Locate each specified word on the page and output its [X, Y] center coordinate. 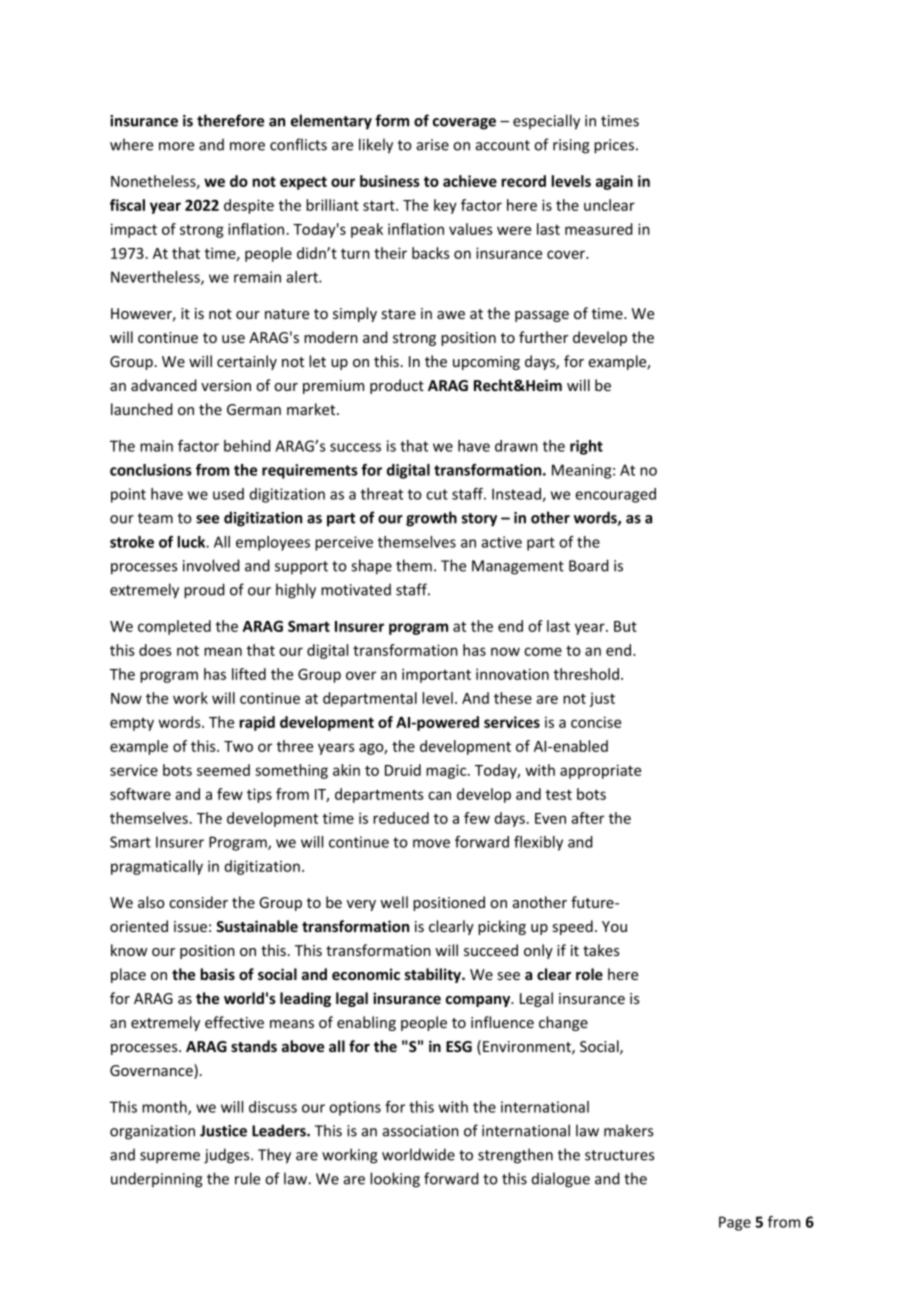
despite [249, 206]
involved [211, 565]
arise [433, 145]
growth [431, 519]
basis [217, 974]
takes [601, 950]
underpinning [156, 1180]
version [226, 385]
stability [434, 975]
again [614, 182]
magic [447, 771]
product [397, 386]
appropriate [600, 771]
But [625, 626]
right [586, 447]
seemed [223, 770]
